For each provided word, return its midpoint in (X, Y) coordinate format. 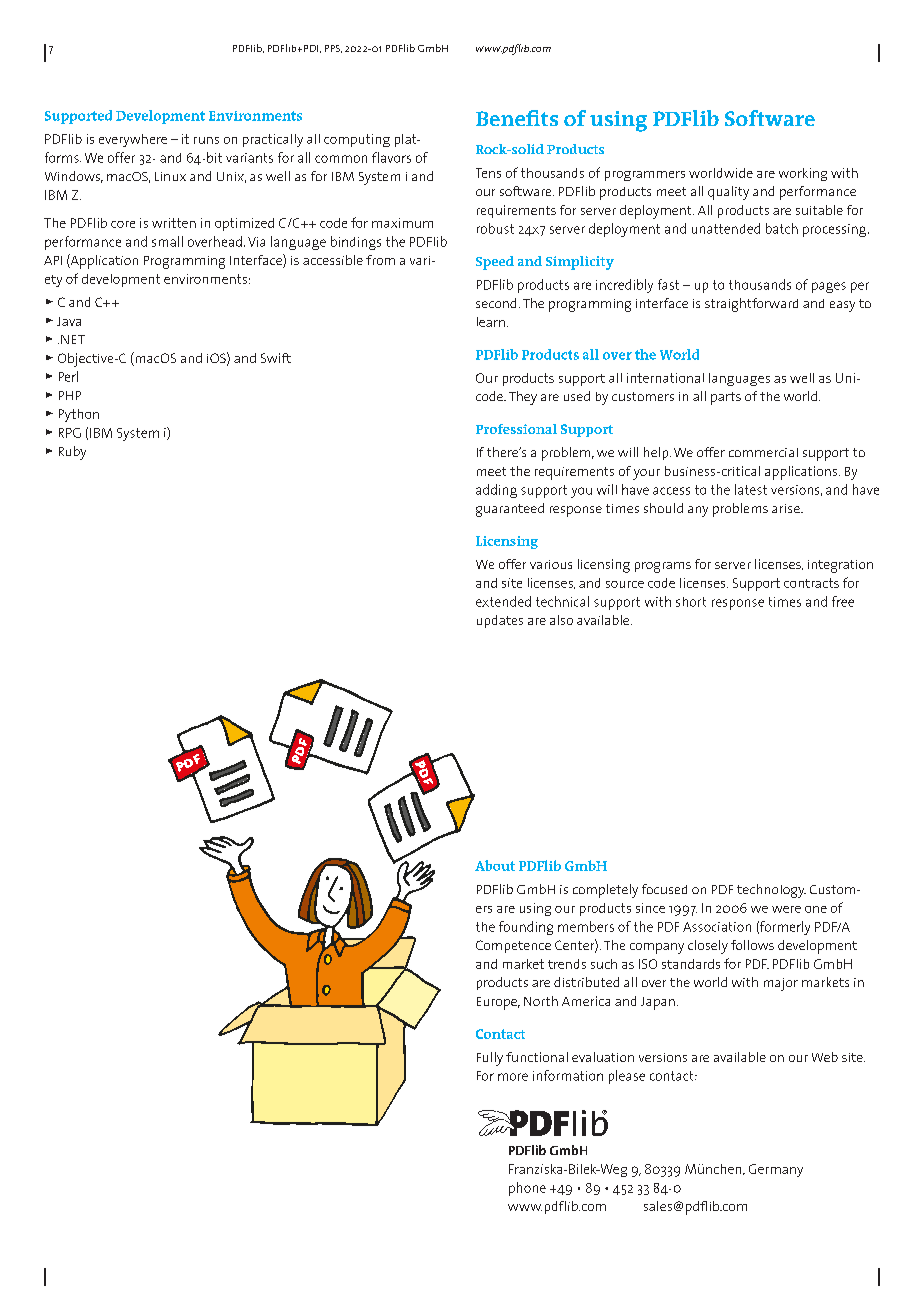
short (691, 602)
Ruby (72, 453)
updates (500, 621)
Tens (488, 173)
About (495, 865)
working (803, 174)
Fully (490, 1059)
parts (726, 398)
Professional (516, 429)
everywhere (133, 140)
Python (79, 415)
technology (771, 891)
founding (526, 928)
